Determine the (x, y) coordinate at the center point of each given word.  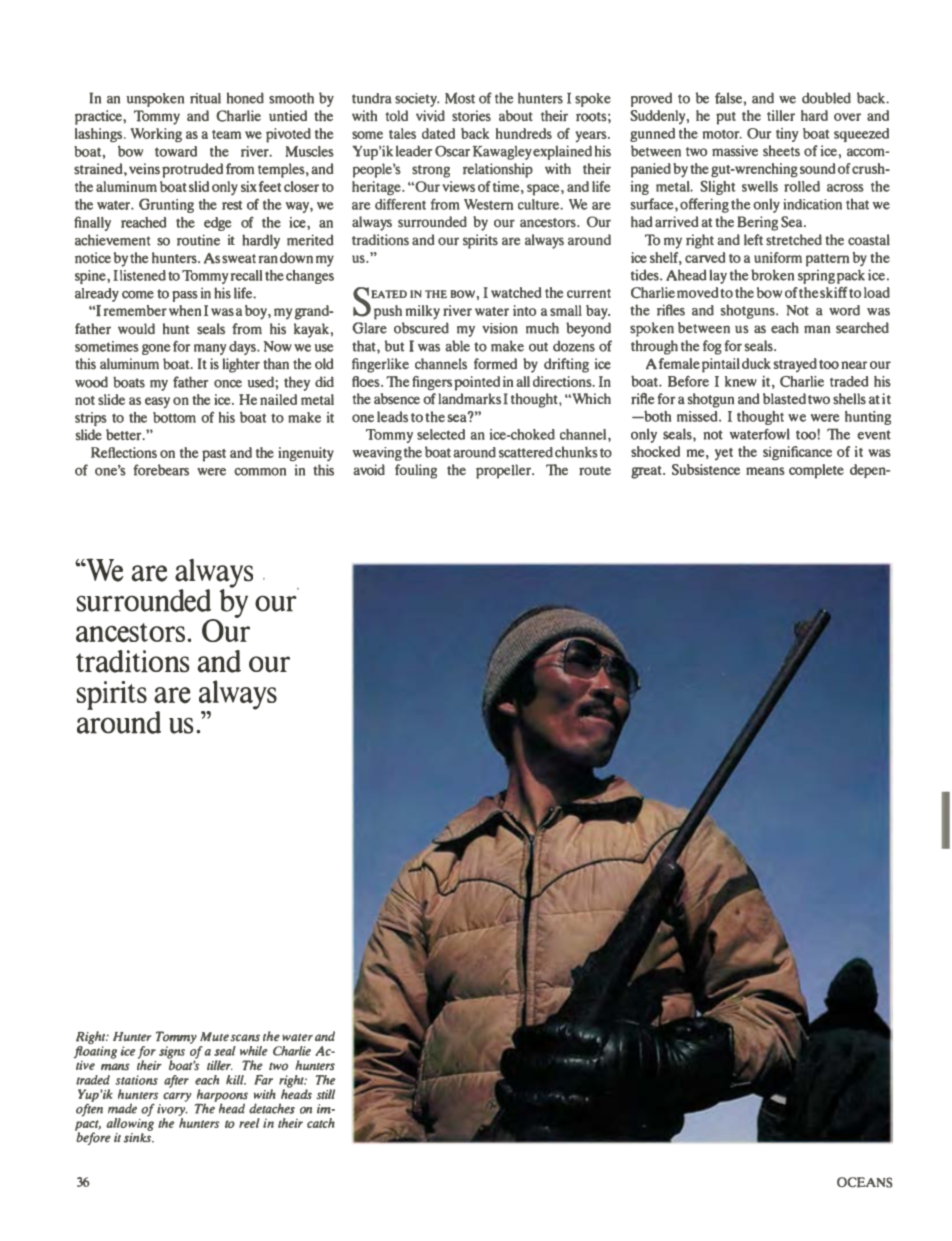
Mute (214, 1036)
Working (156, 135)
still (325, 1094)
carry (177, 1097)
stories (471, 116)
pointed (477, 383)
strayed (795, 365)
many (210, 349)
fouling (416, 471)
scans (245, 1038)
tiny (787, 135)
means (765, 471)
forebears (161, 470)
